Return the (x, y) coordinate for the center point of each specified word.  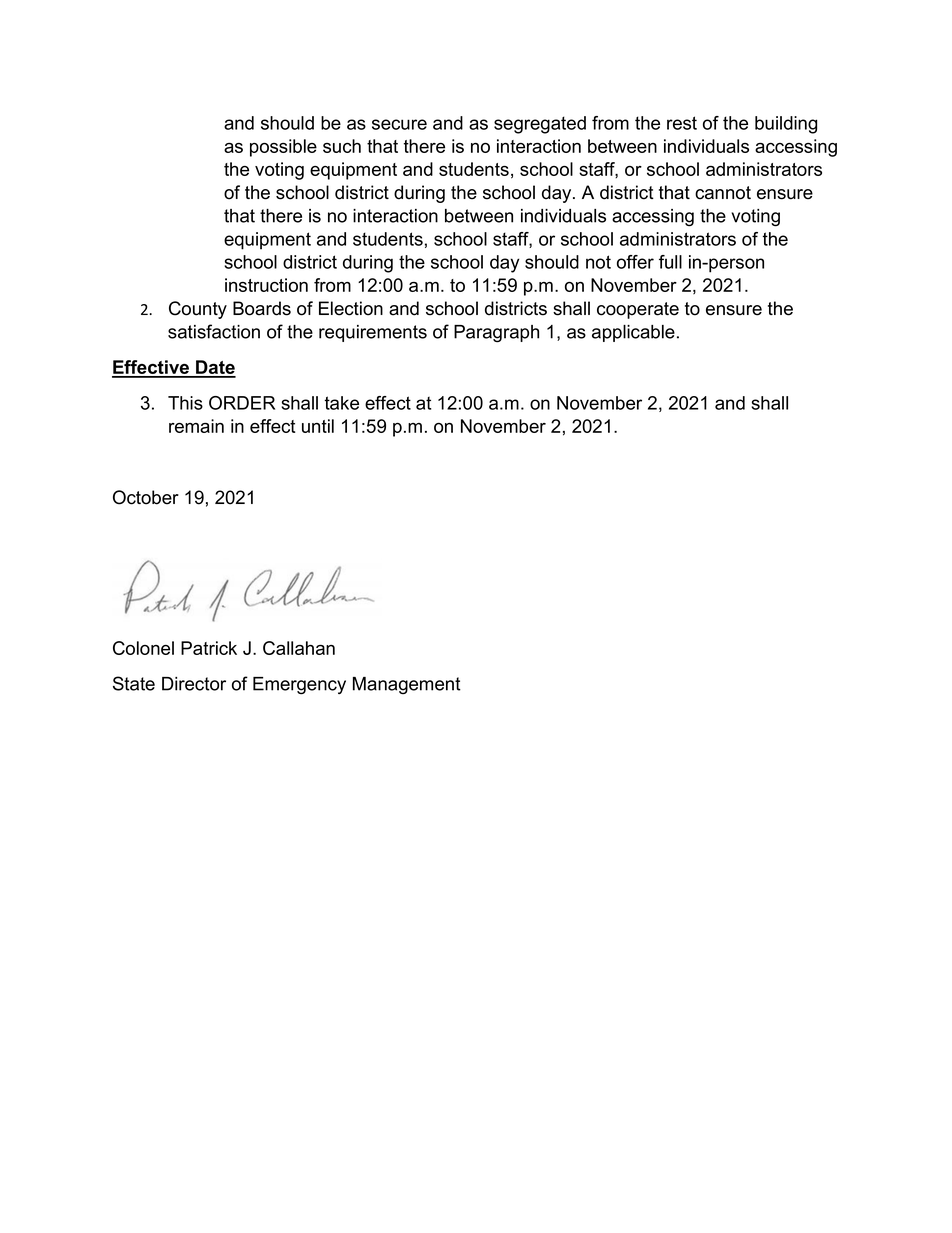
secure (399, 124)
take (341, 403)
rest (682, 123)
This (185, 403)
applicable (633, 333)
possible (283, 148)
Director (194, 684)
